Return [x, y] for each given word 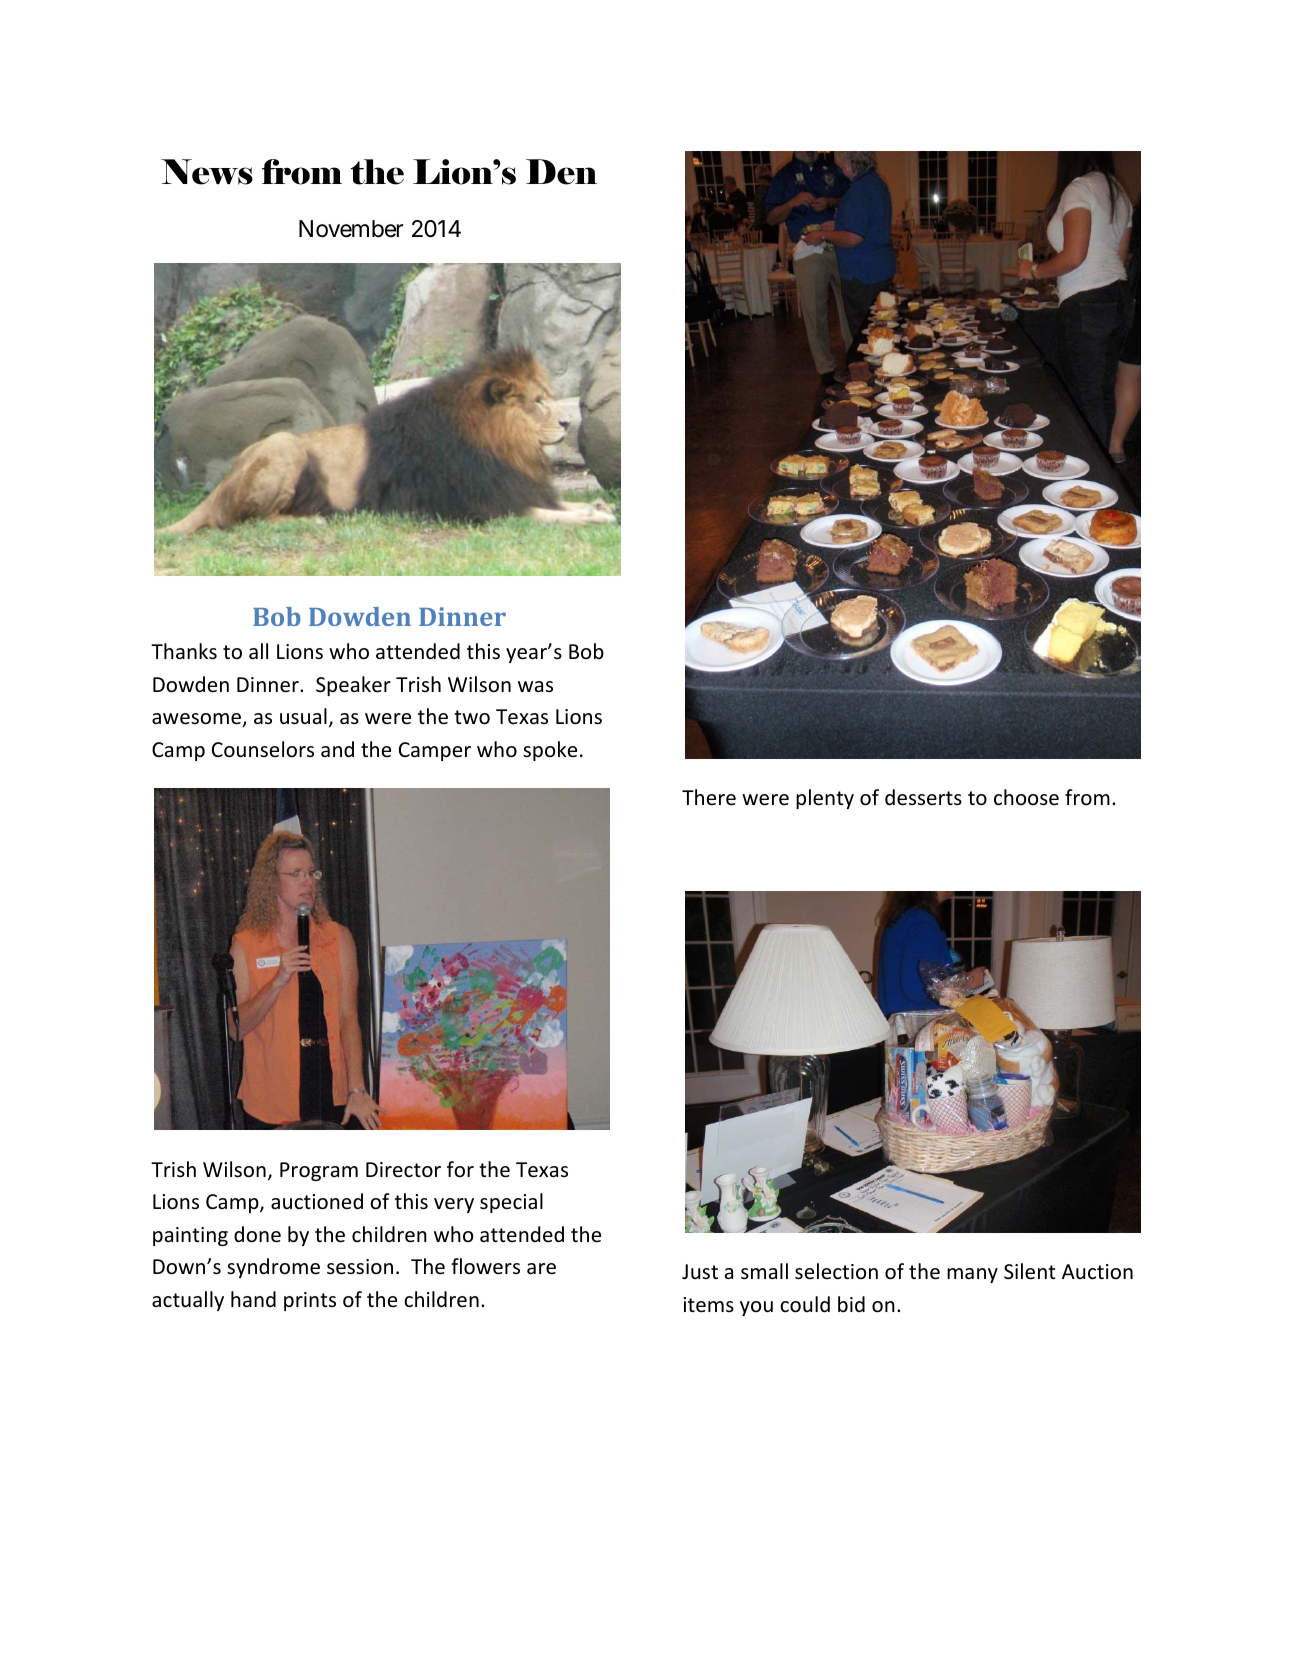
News [207, 172]
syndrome [273, 1268]
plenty [825, 799]
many [972, 1275]
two [472, 717]
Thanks [184, 651]
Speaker [353, 686]
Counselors [263, 749]
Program [319, 1171]
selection [836, 1271]
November [351, 229]
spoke [550, 751]
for [460, 1169]
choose [1026, 797]
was [535, 686]
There [709, 797]
